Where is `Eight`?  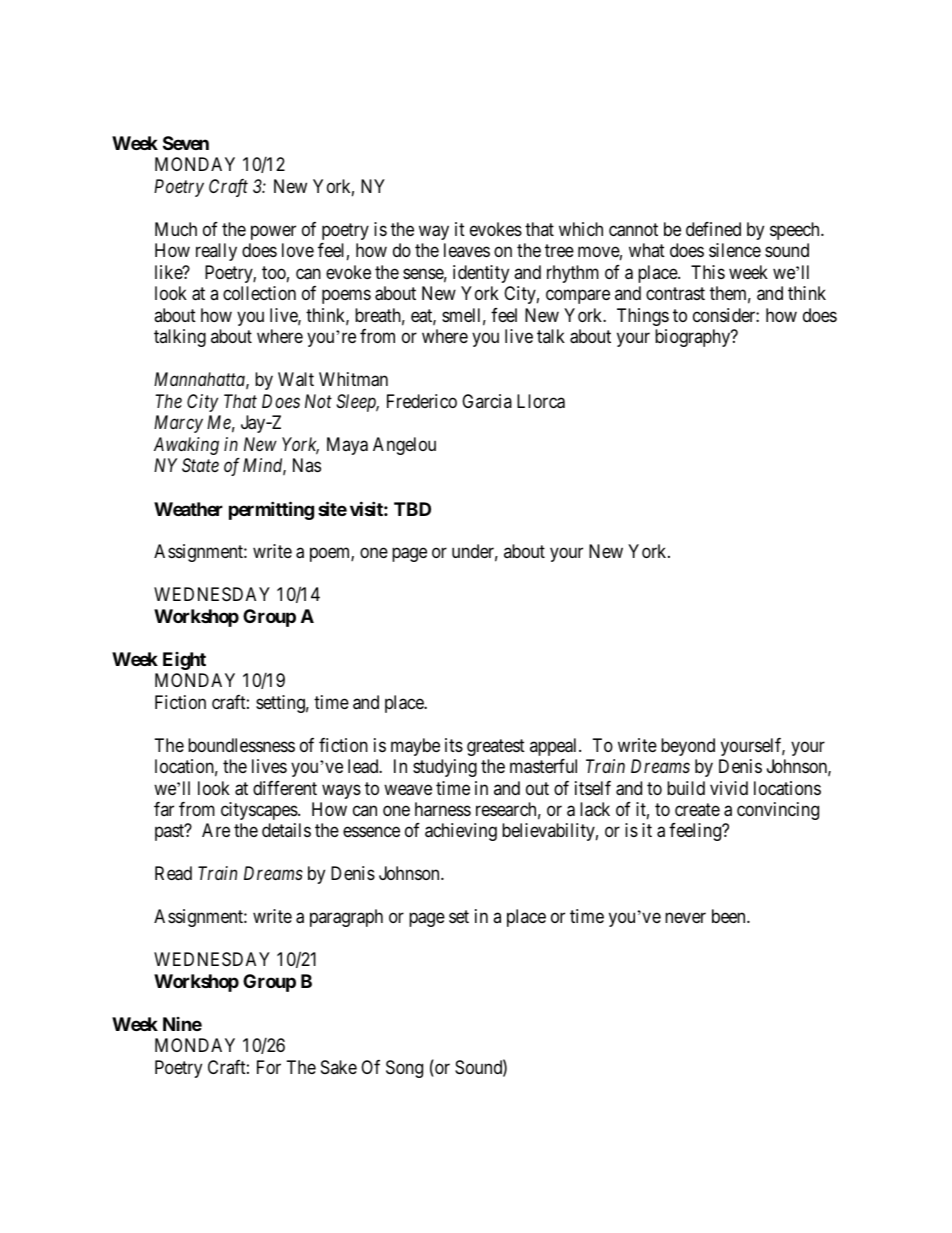
Eight is located at coordinates (184, 661).
